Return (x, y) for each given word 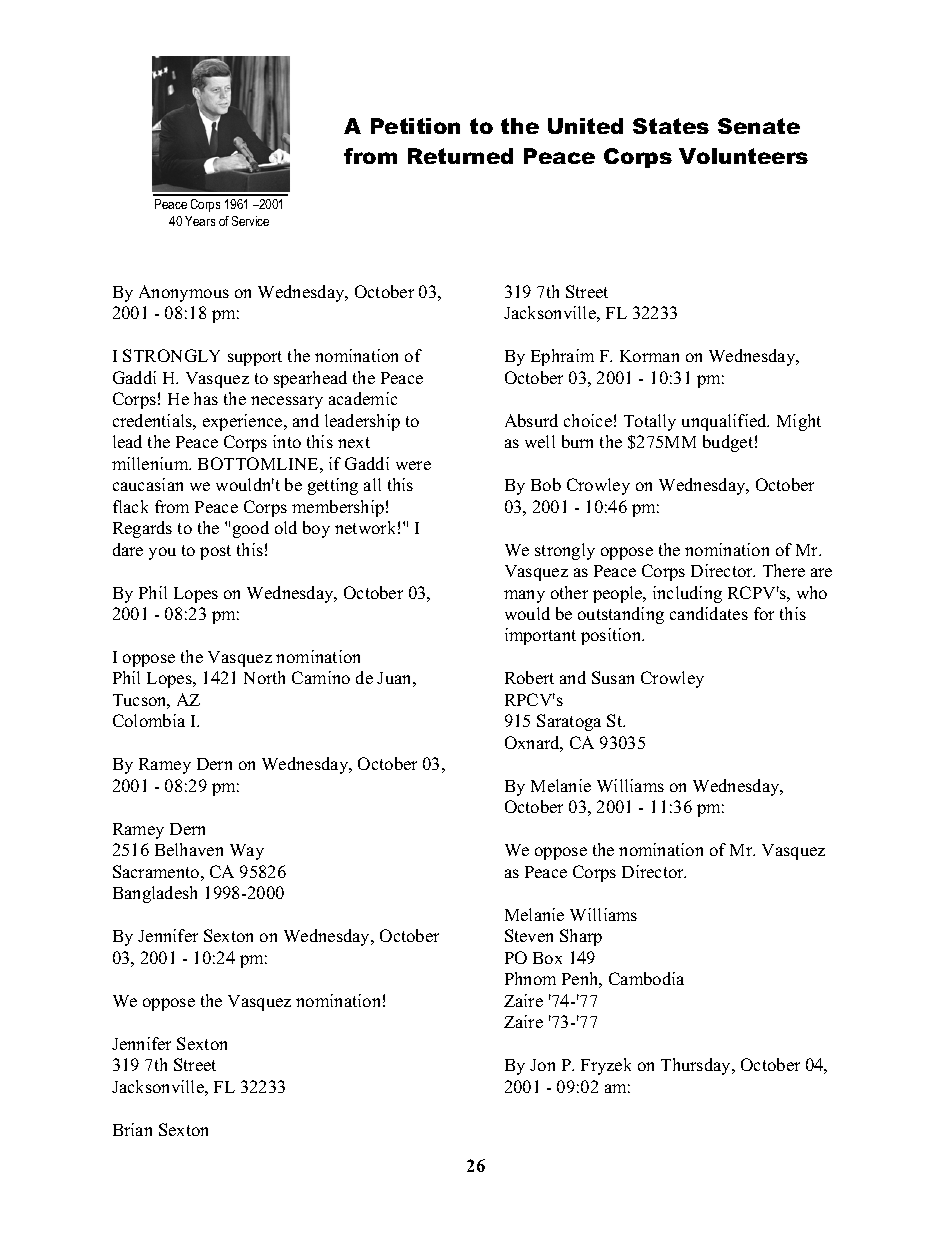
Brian (132, 1129)
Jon (542, 1065)
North (264, 677)
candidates (709, 613)
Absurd (531, 420)
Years (200, 221)
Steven (529, 935)
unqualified (725, 422)
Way (247, 852)
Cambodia (646, 978)
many (524, 596)
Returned (460, 156)
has (206, 398)
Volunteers (743, 156)
